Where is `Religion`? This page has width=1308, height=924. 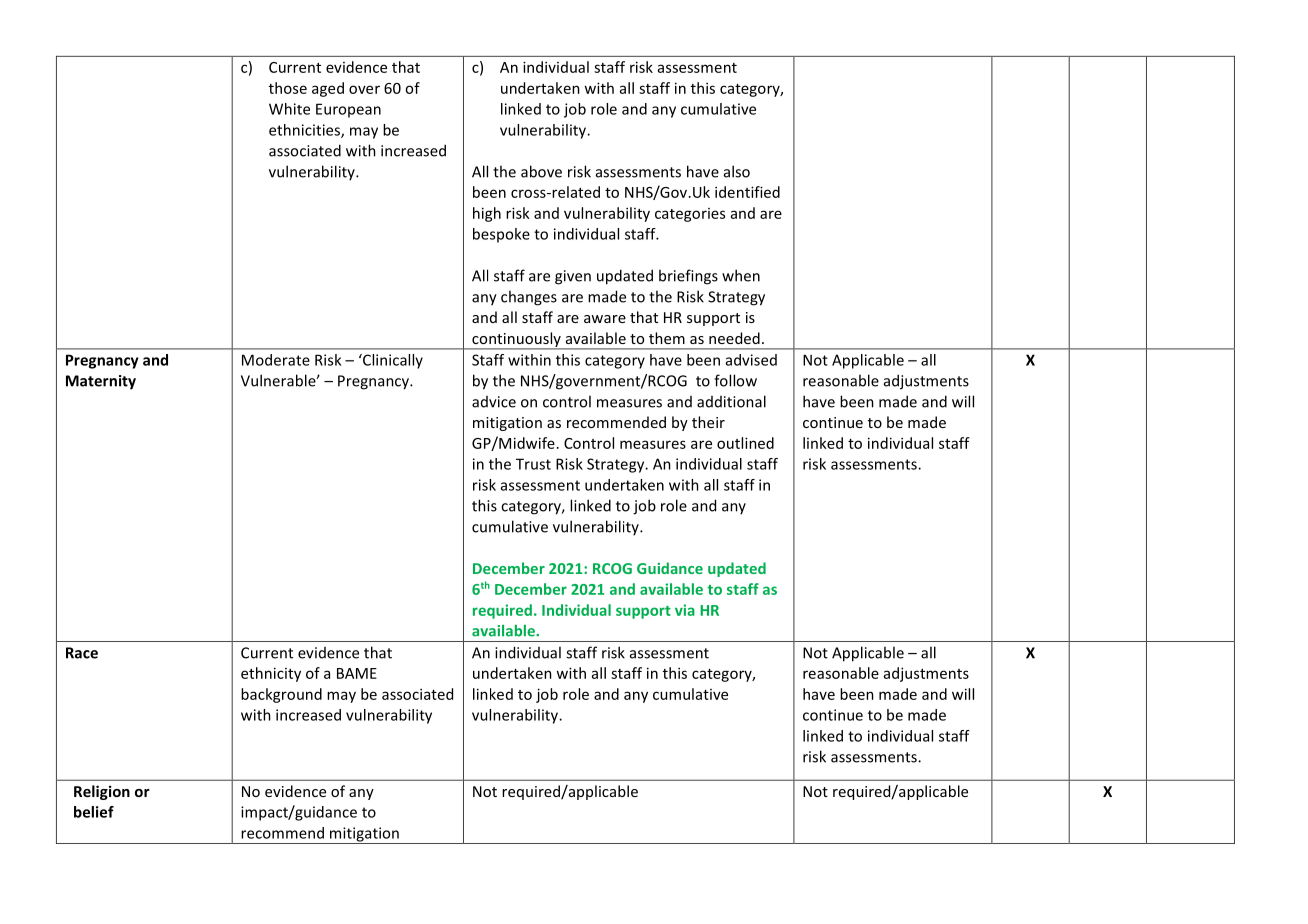
Religion is located at coordinates (102, 792).
